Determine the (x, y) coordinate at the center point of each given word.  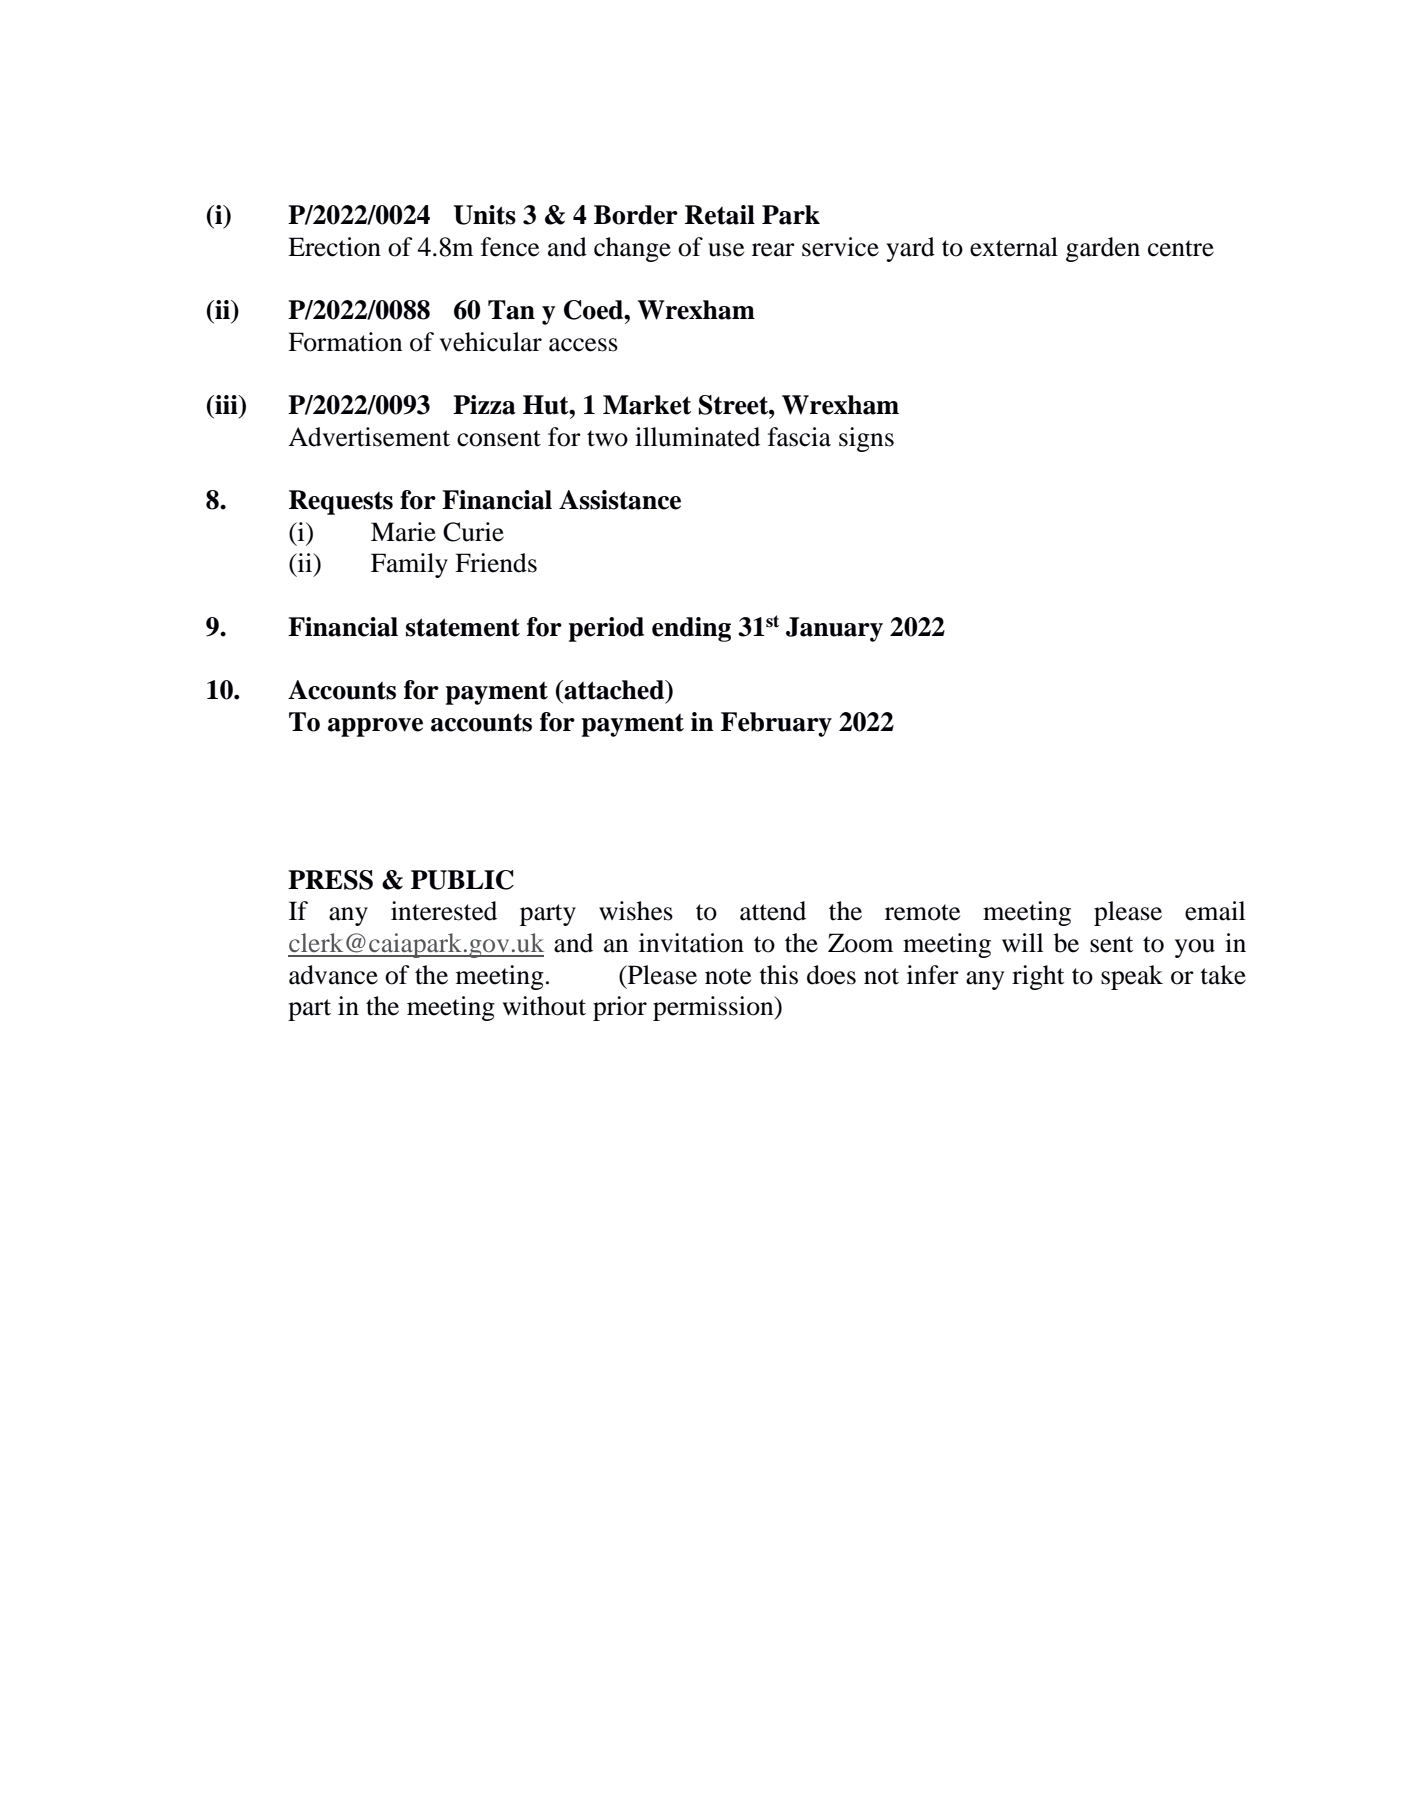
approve (375, 727)
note (728, 976)
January (834, 629)
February (776, 724)
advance (333, 975)
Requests (341, 502)
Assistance (620, 500)
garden (1103, 249)
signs (866, 439)
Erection (334, 247)
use (726, 250)
